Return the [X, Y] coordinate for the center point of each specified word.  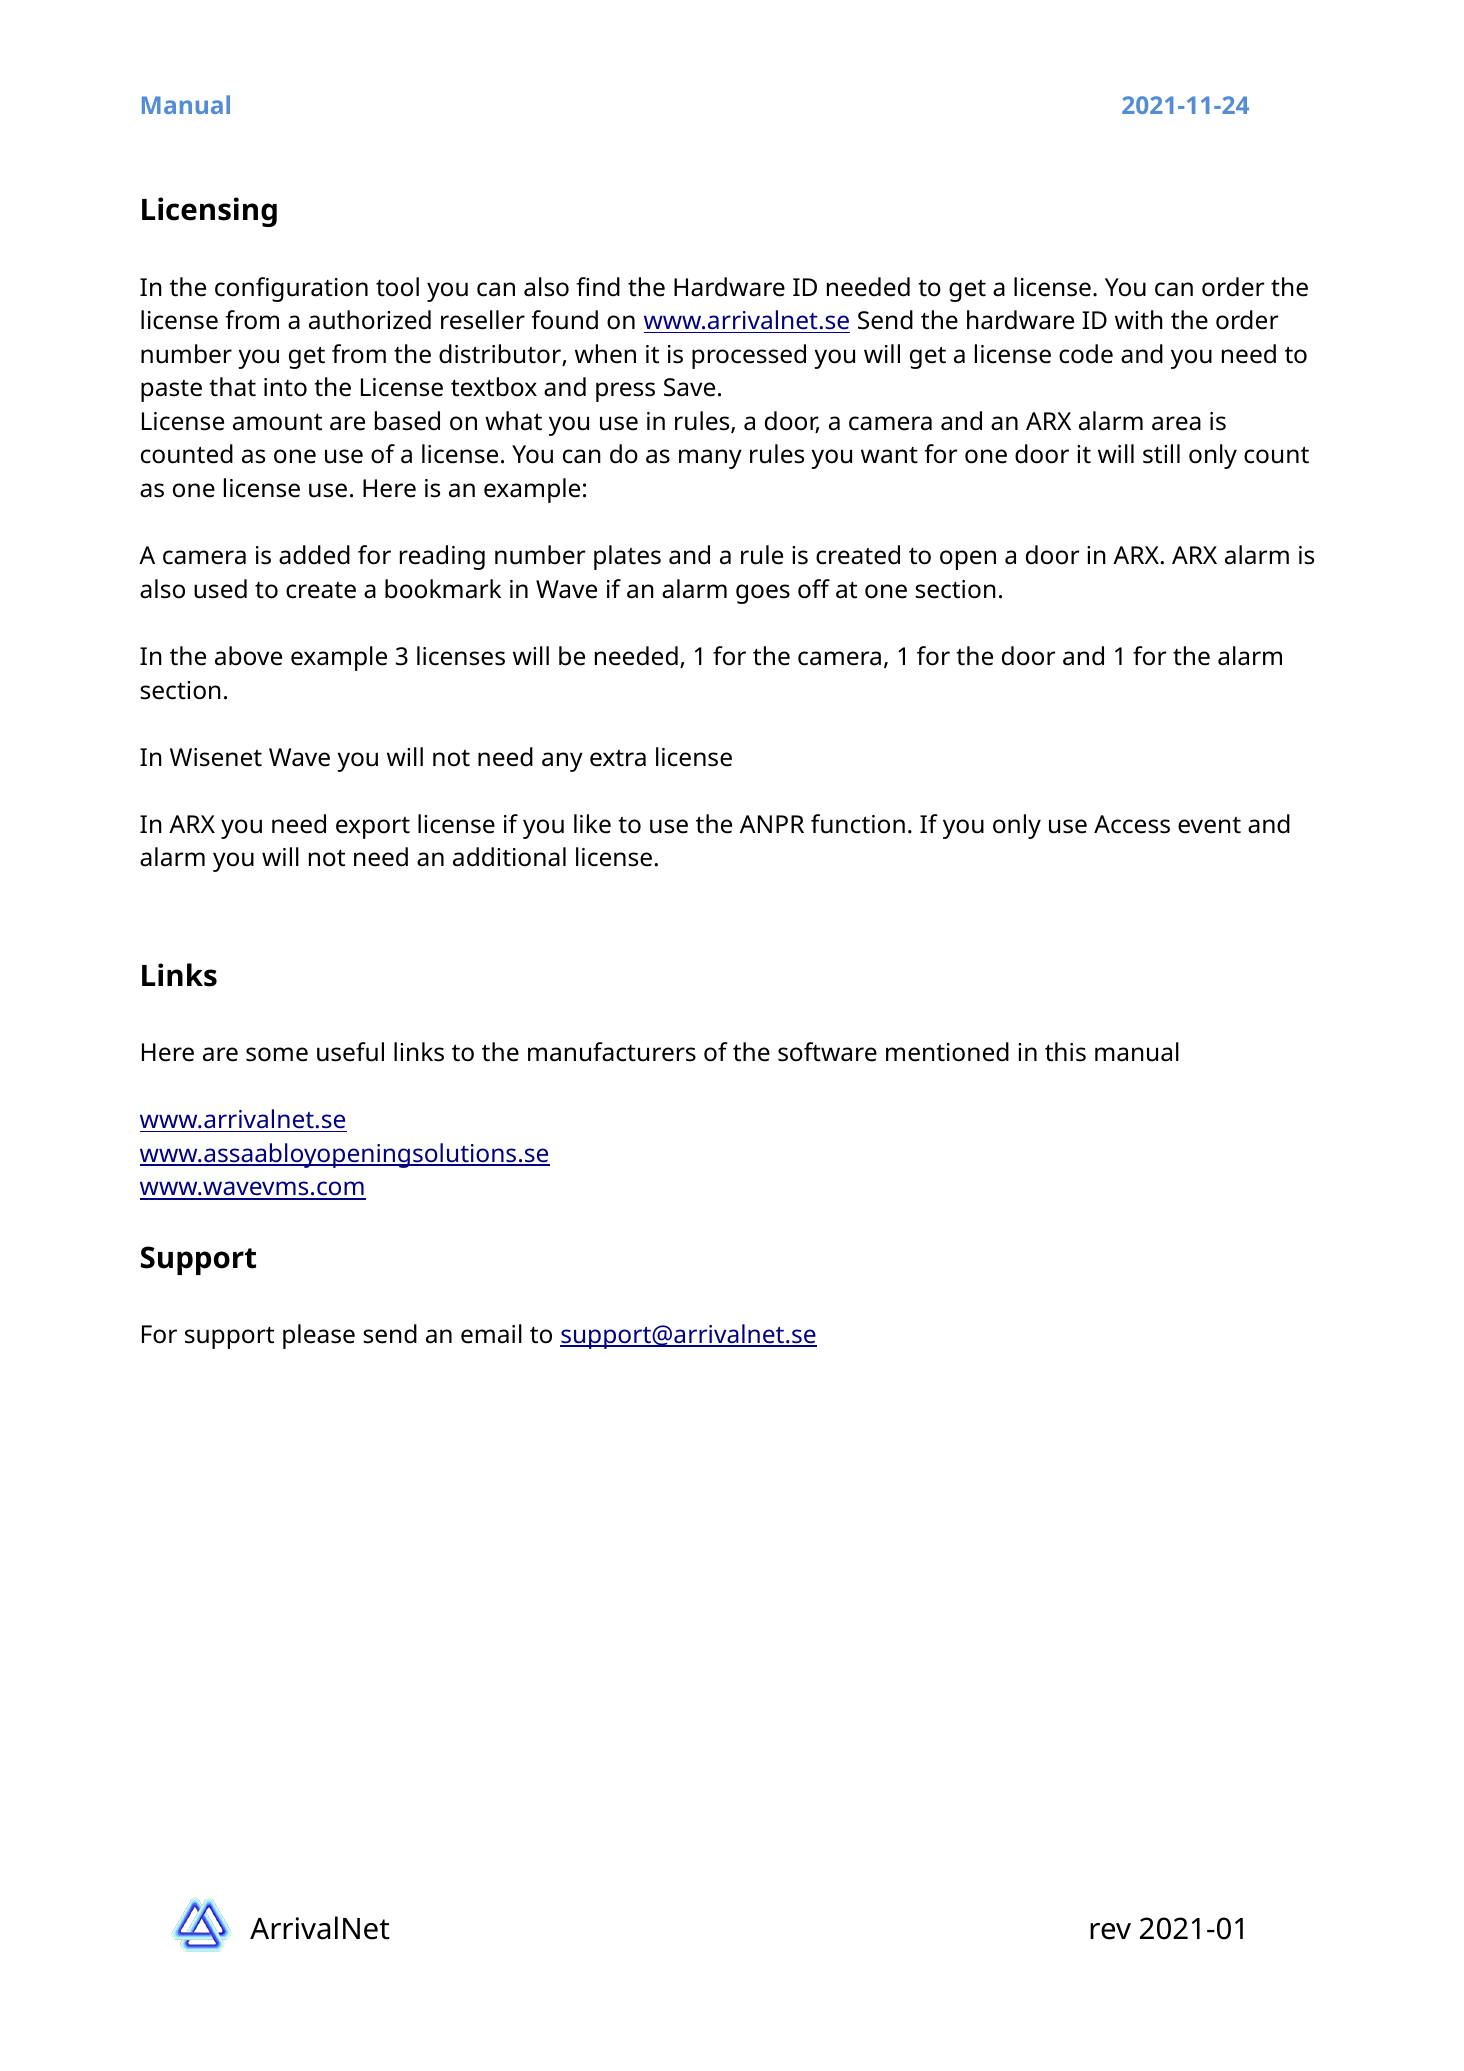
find [598, 287]
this [1065, 1052]
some [277, 1054]
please [319, 1336]
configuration [291, 289]
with [1139, 320]
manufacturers [612, 1052]
